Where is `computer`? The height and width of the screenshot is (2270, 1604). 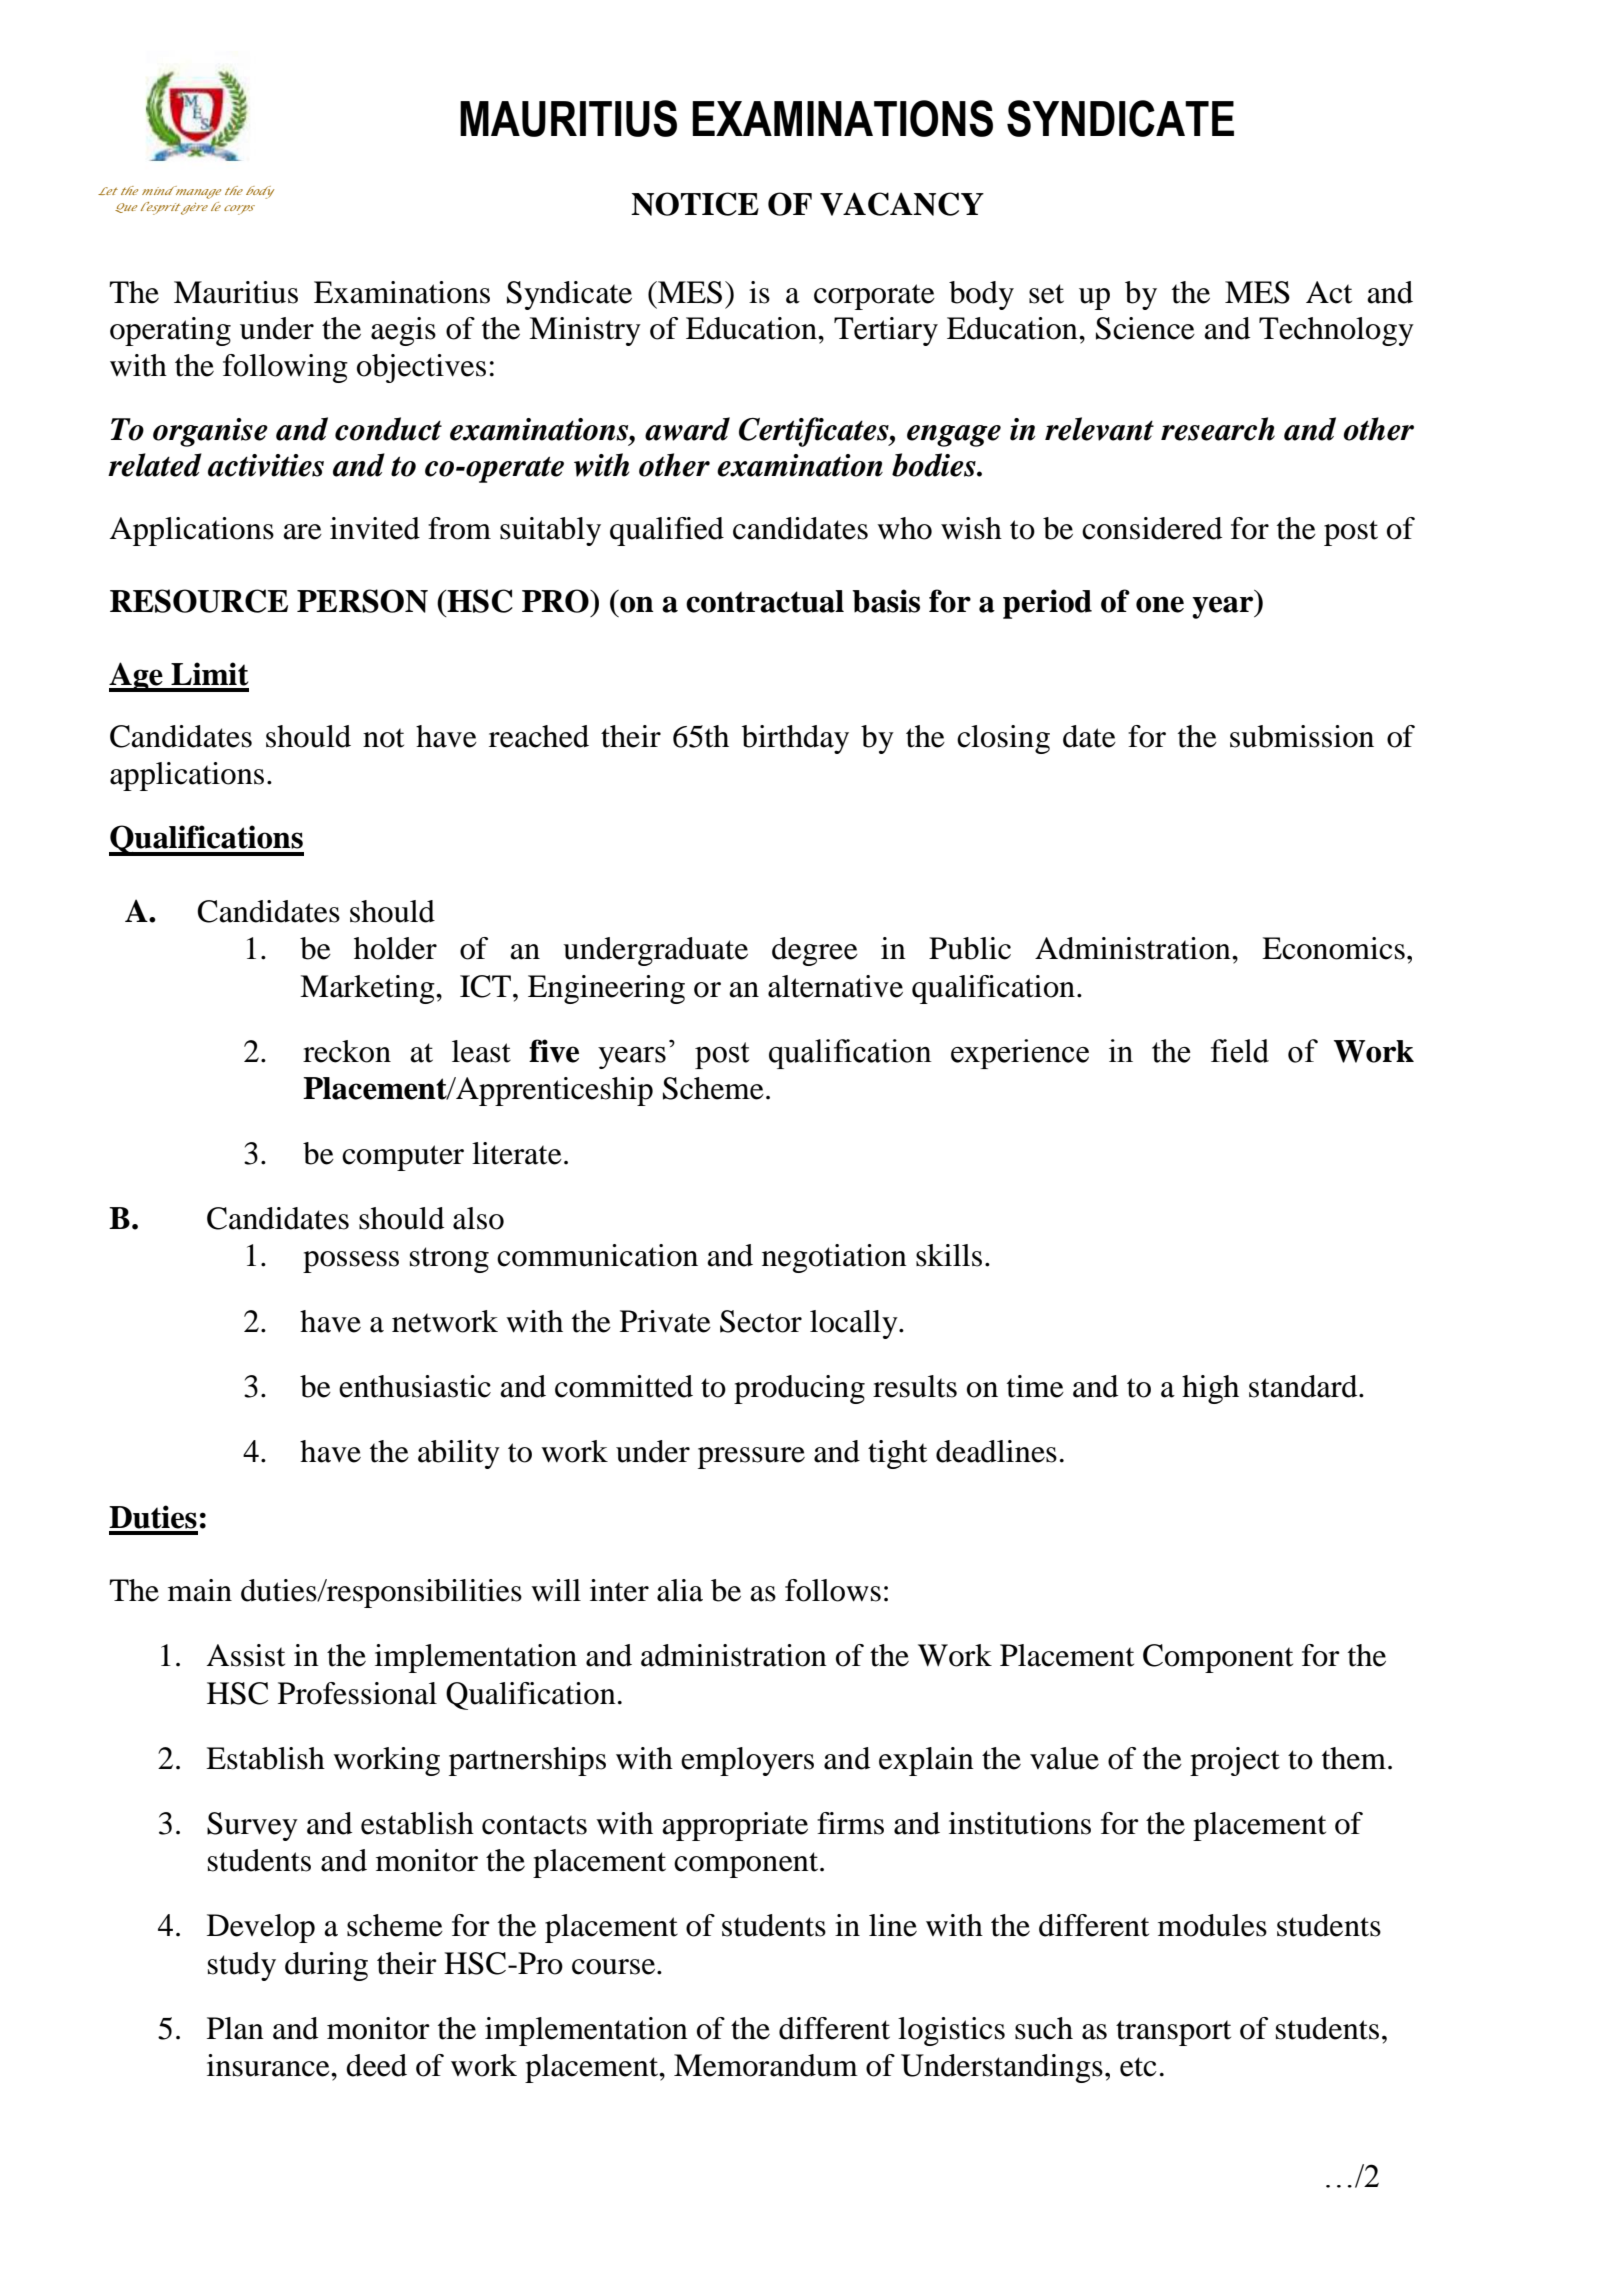
computer is located at coordinates (403, 1158).
